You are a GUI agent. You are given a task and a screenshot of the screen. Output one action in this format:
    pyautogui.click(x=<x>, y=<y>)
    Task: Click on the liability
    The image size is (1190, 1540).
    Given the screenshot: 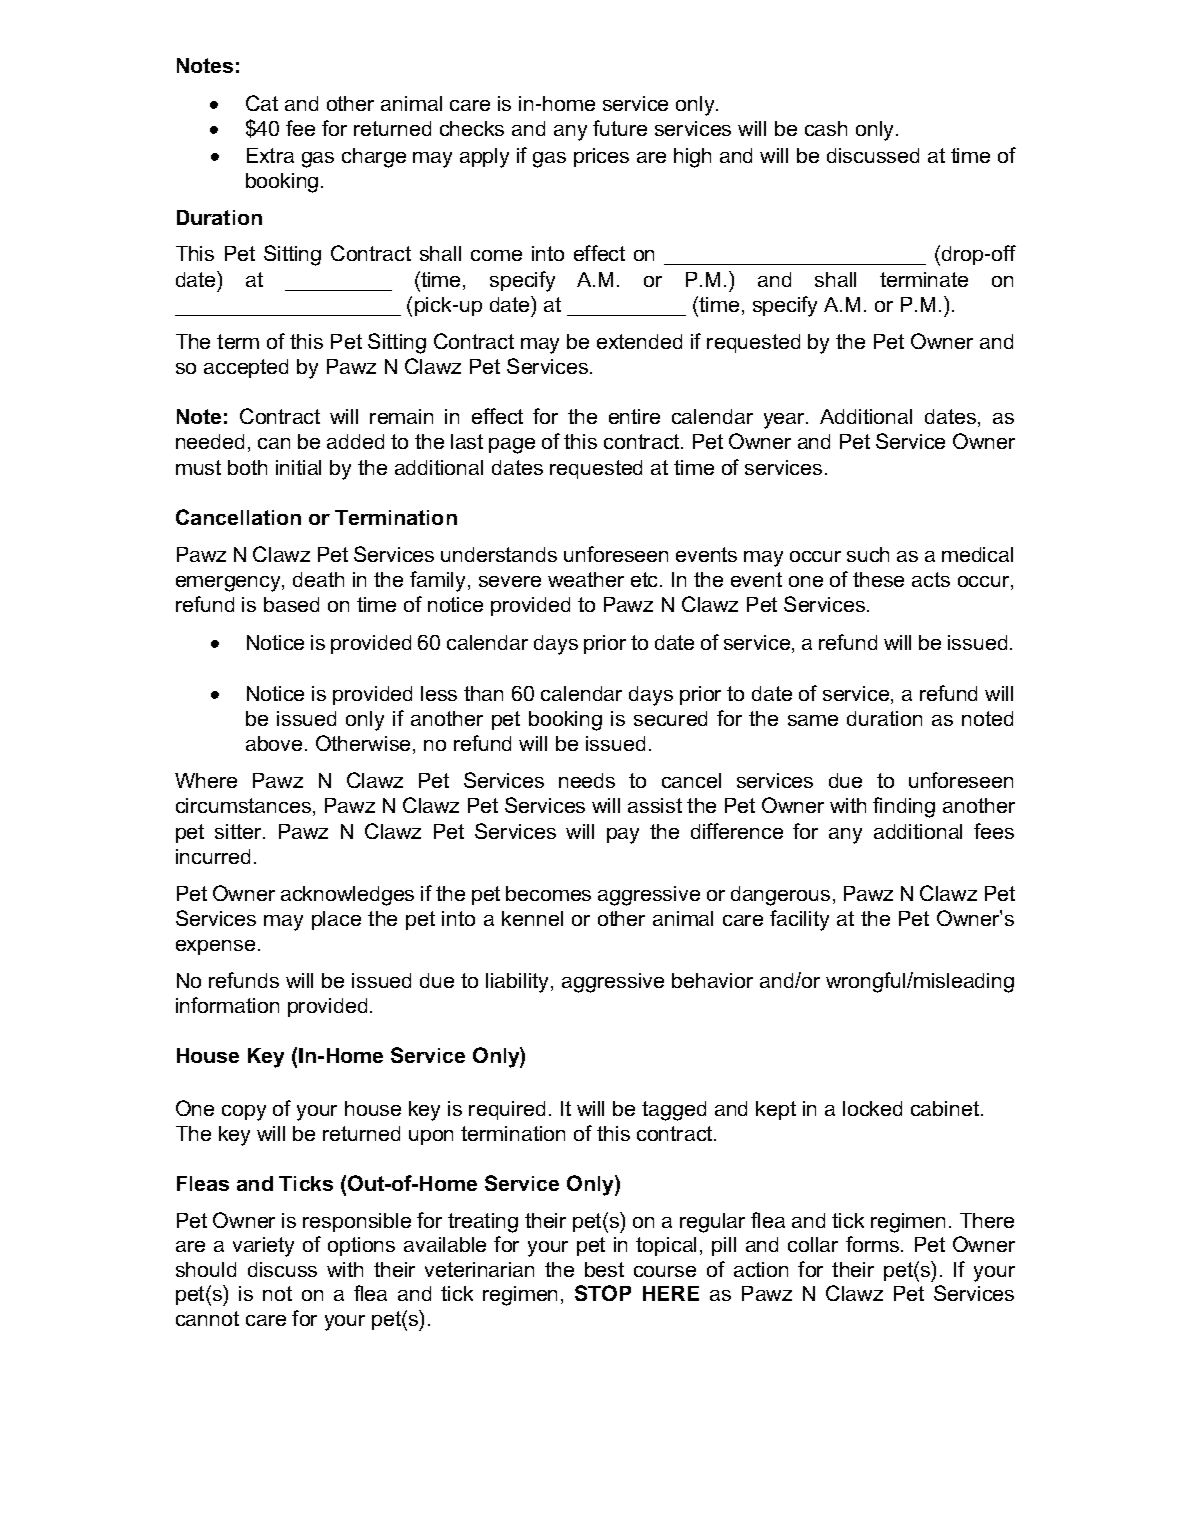 What is the action you would take?
    pyautogui.click(x=519, y=983)
